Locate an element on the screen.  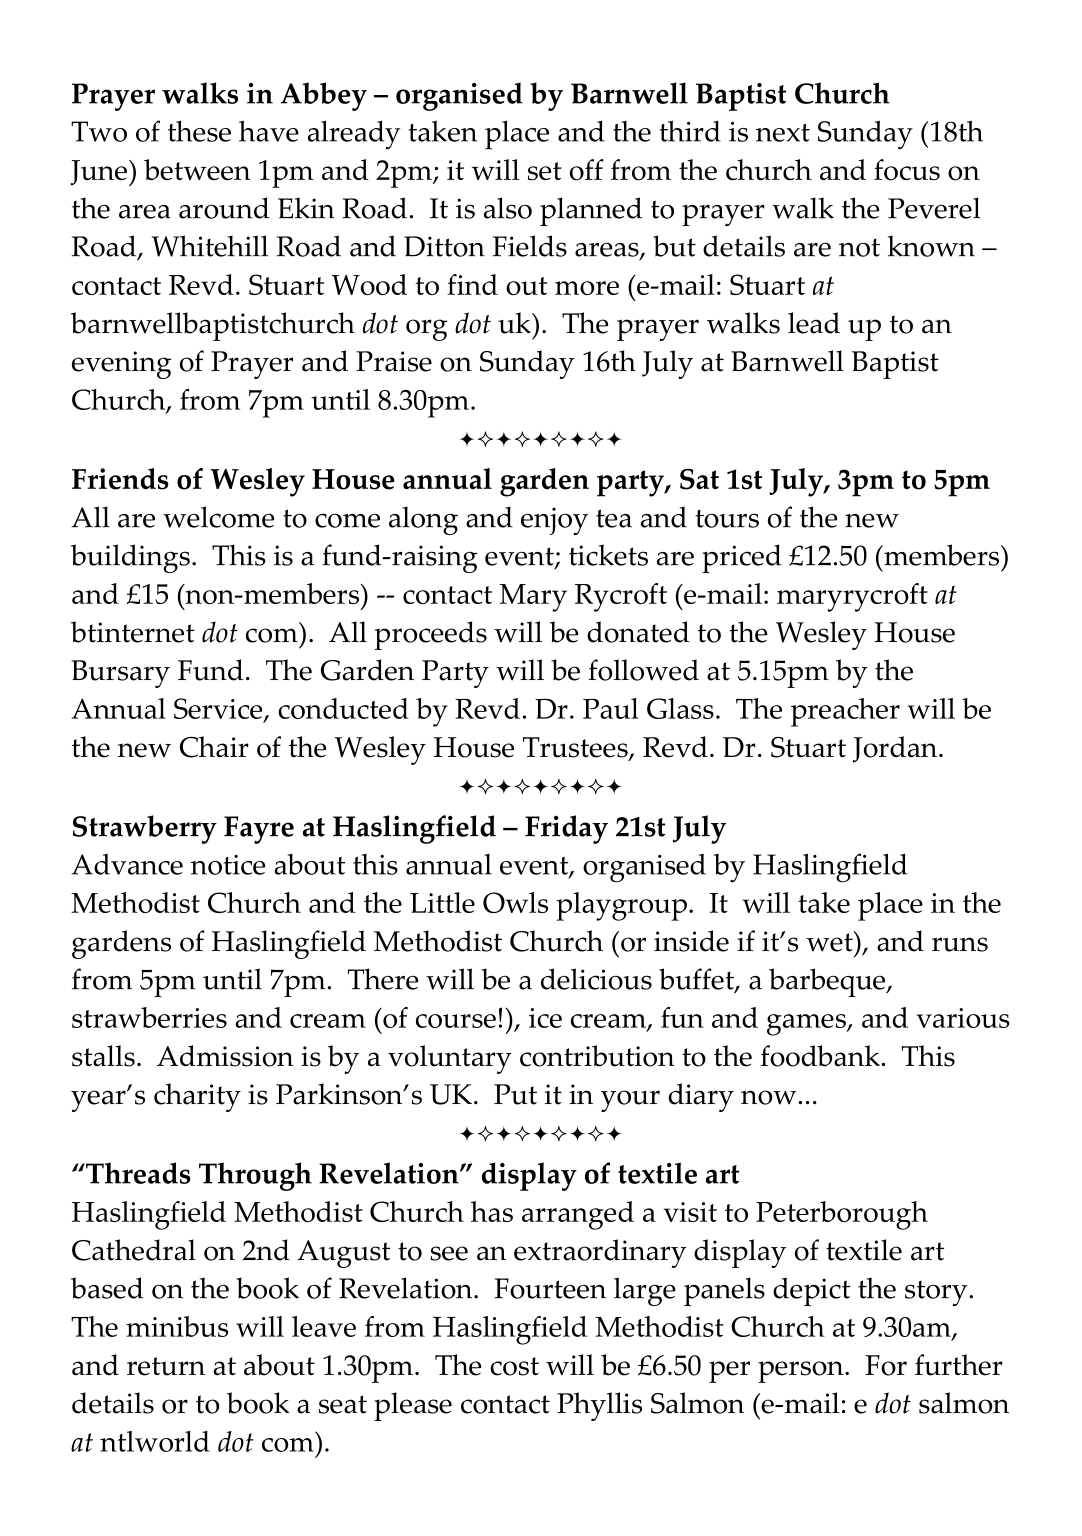
set is located at coordinates (545, 171).
